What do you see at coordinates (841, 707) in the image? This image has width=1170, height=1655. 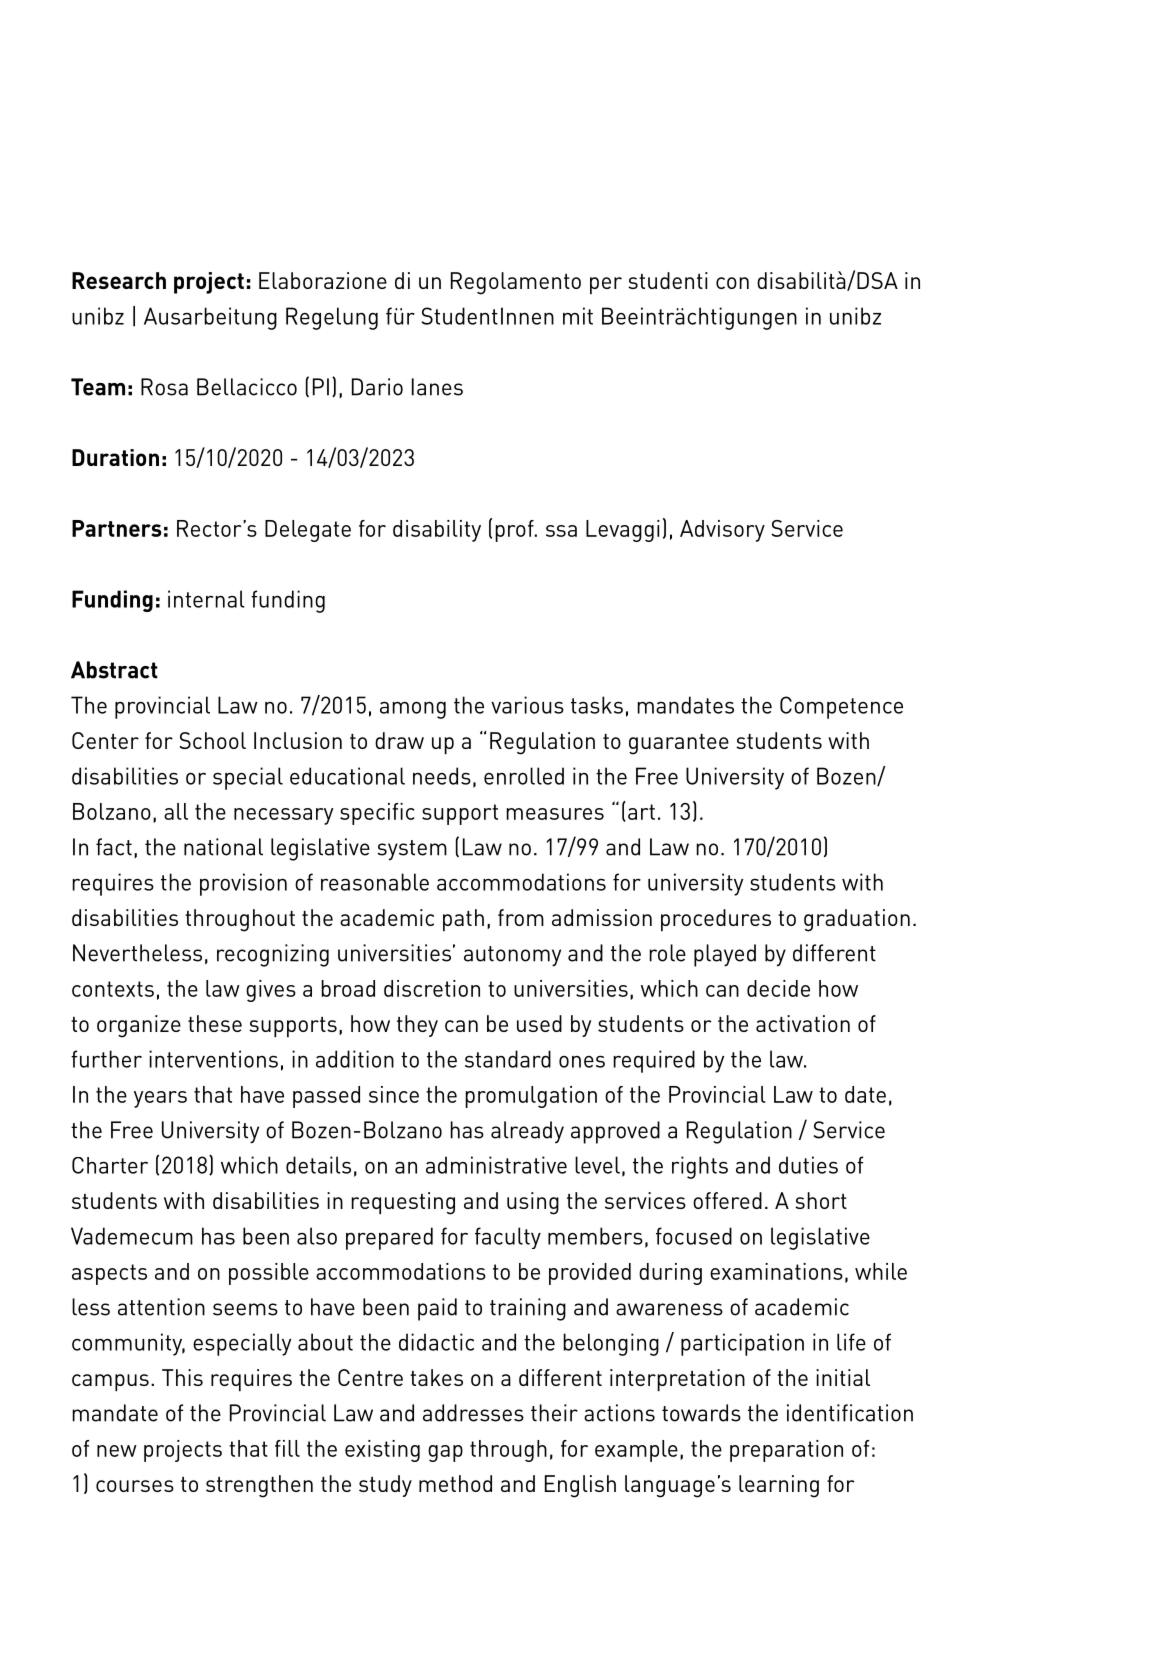 I see `Competence` at bounding box center [841, 707].
